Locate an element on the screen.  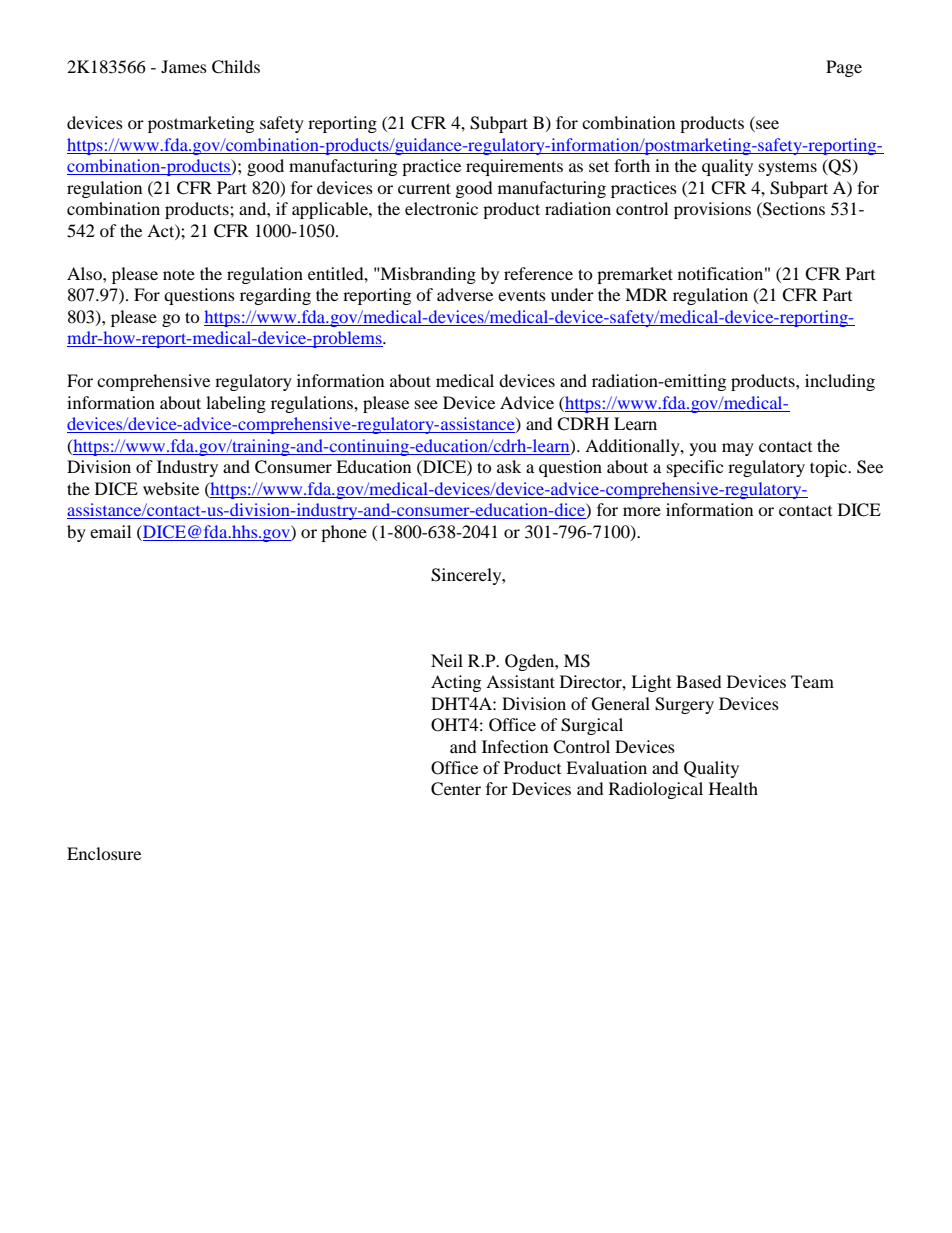
James is located at coordinates (184, 66).
